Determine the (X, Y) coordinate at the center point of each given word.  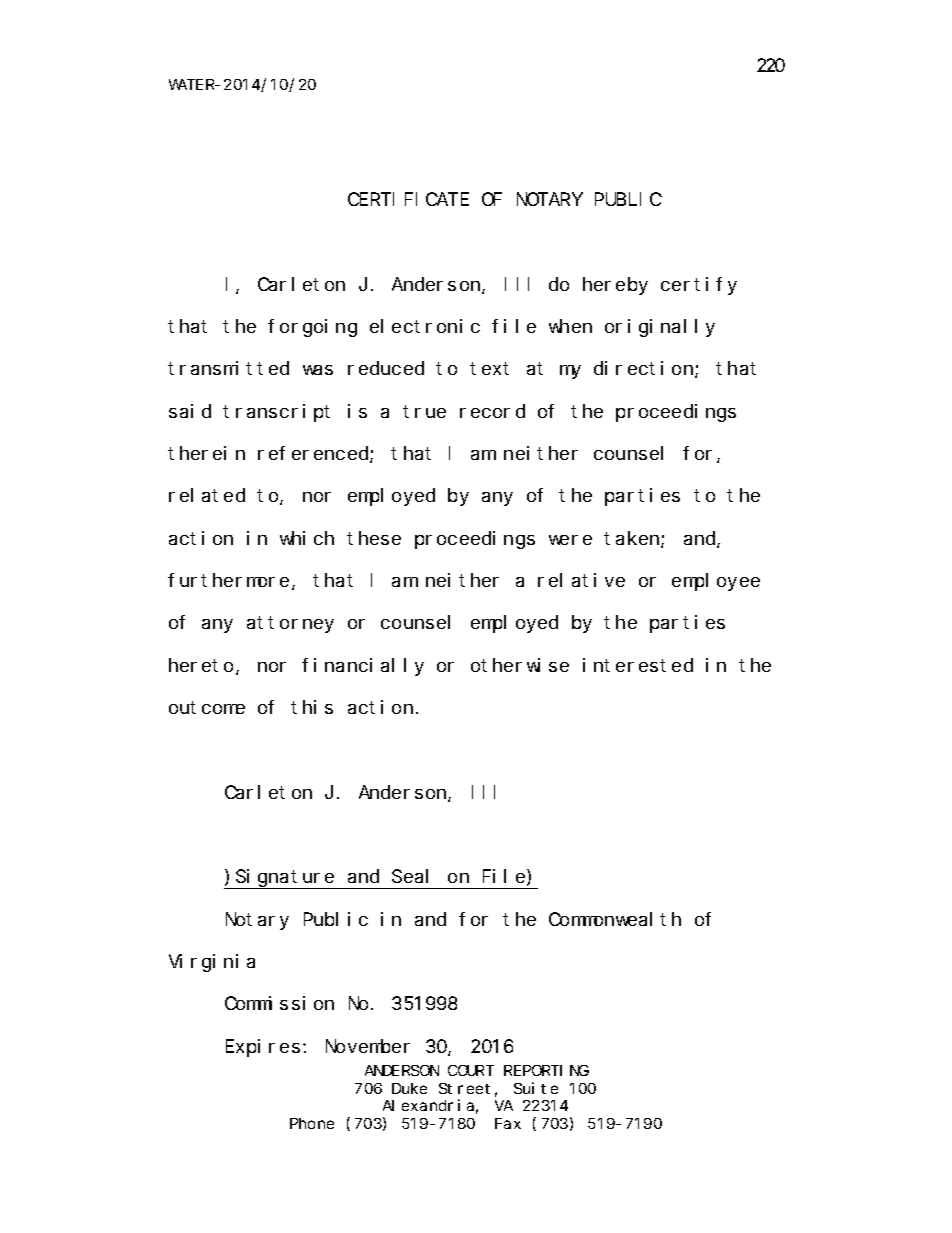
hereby (615, 286)
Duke (409, 1088)
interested (638, 665)
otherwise (520, 665)
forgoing (312, 328)
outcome (207, 708)
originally (660, 328)
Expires (263, 1048)
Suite (536, 1088)
